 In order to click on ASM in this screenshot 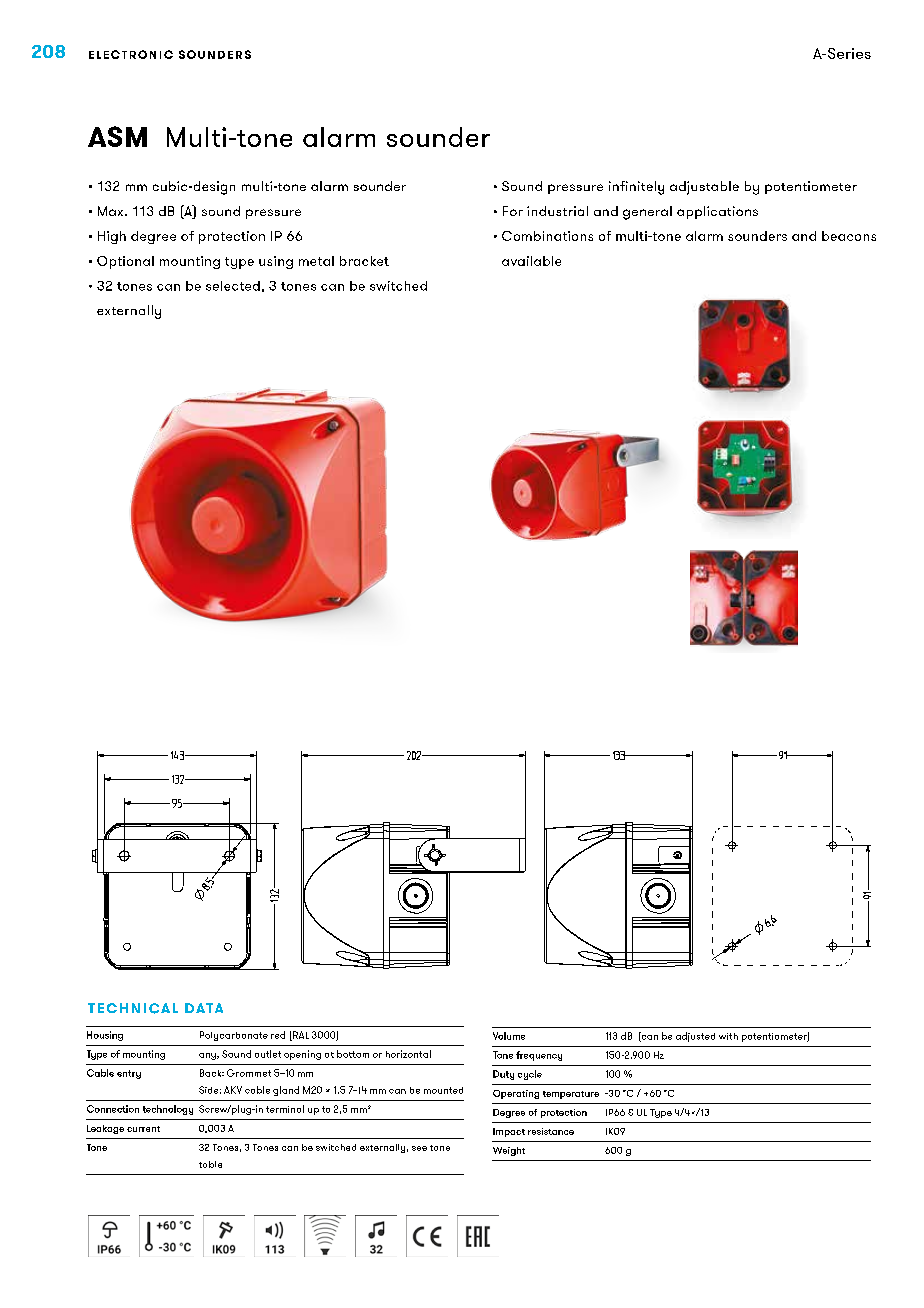, I will do `click(117, 136)`.
